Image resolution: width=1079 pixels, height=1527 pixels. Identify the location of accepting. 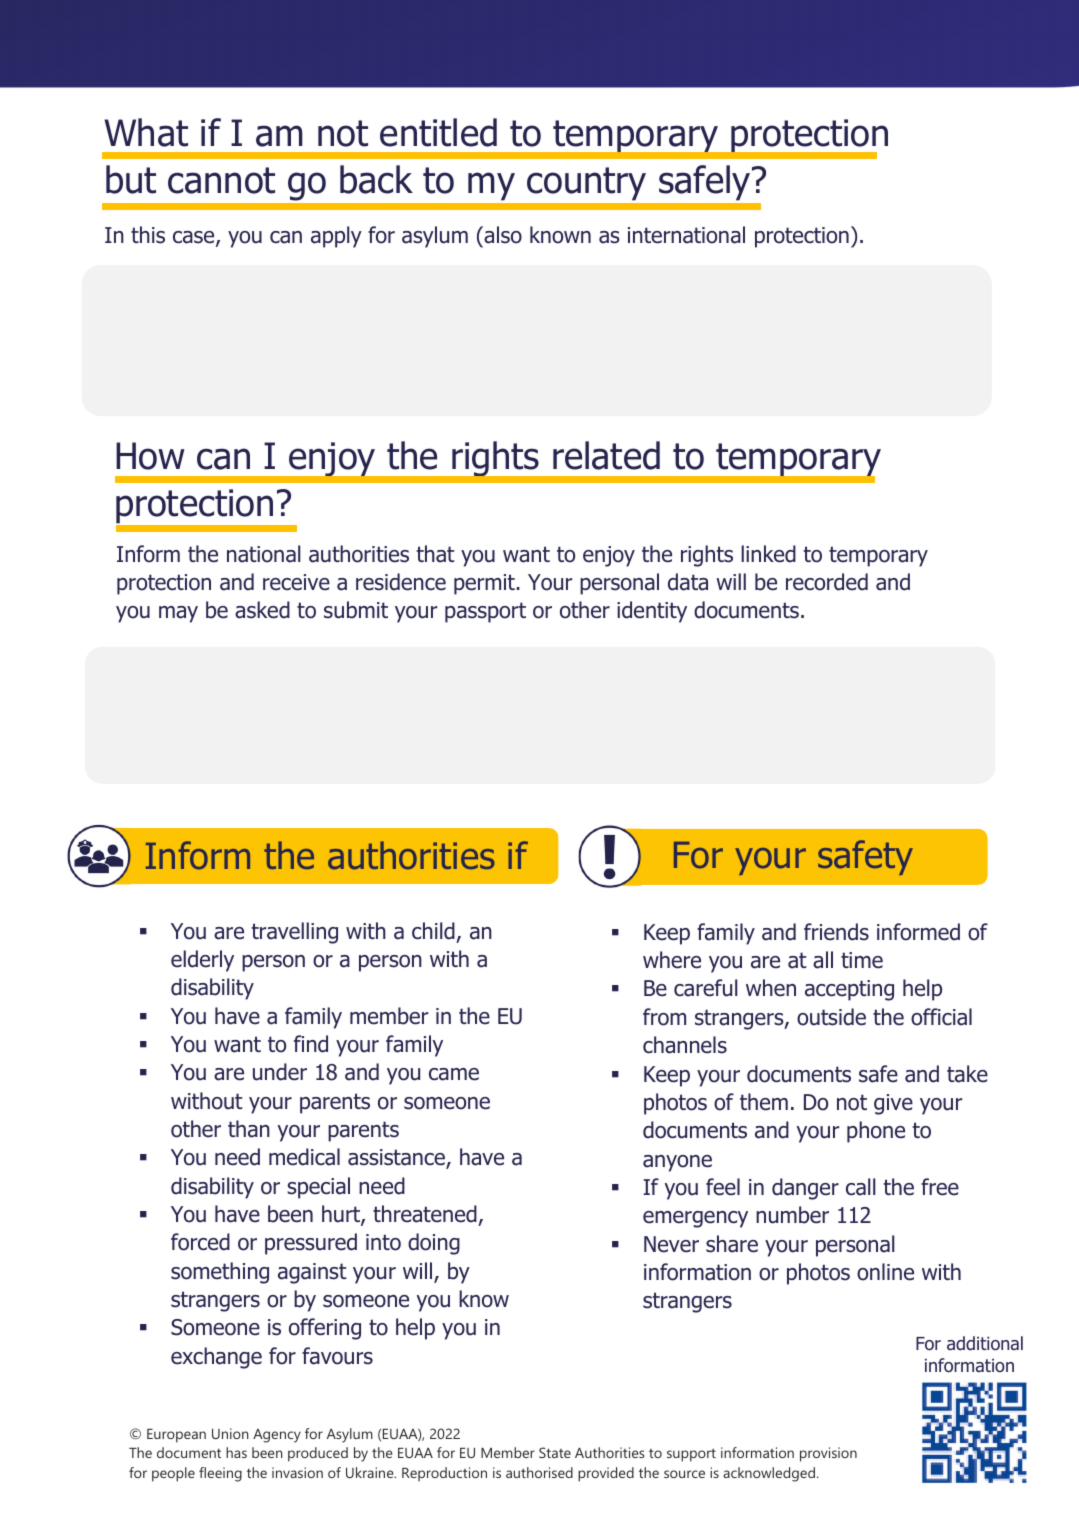
(849, 990).
